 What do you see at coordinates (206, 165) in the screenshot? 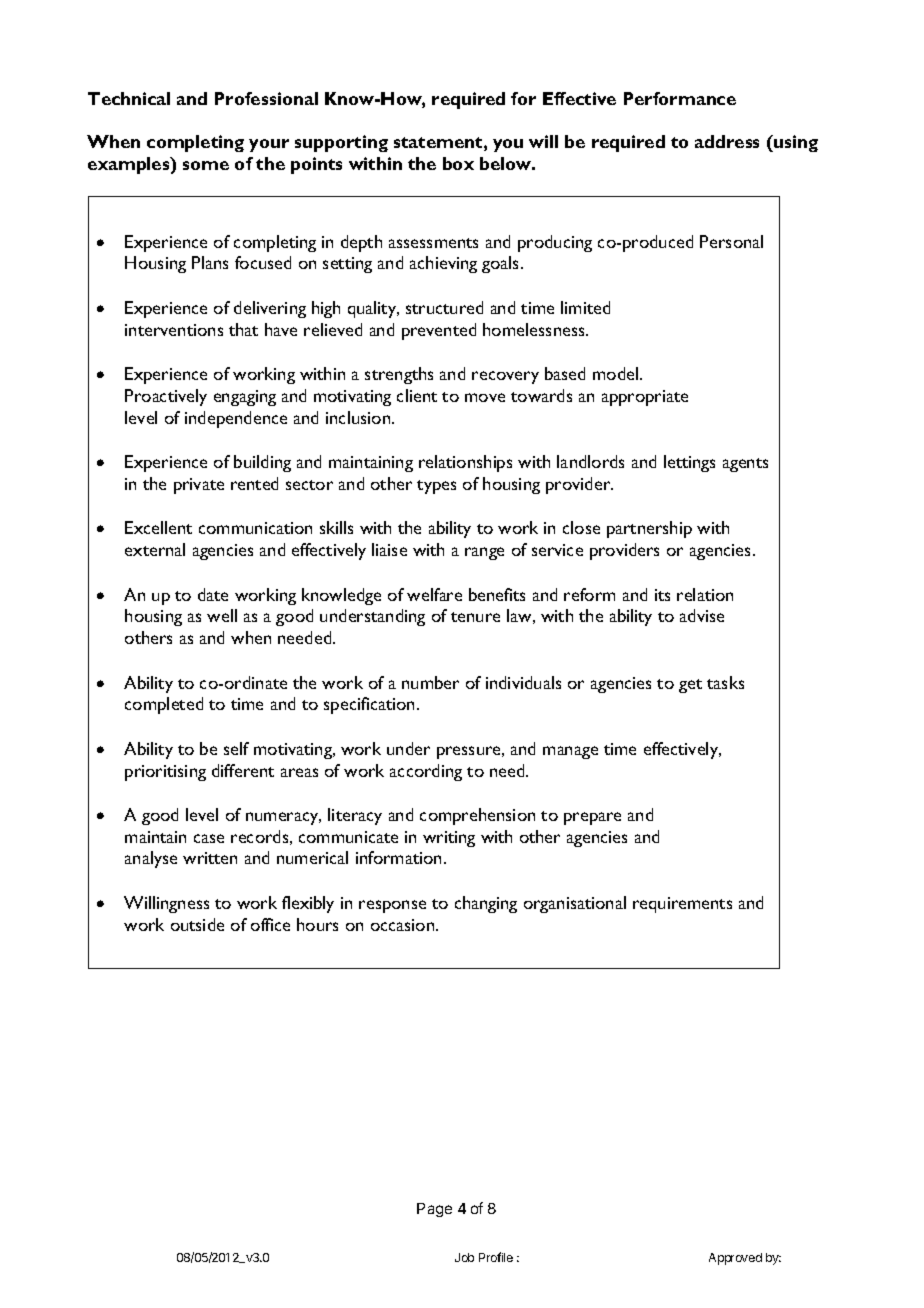
I see `some` at bounding box center [206, 165].
